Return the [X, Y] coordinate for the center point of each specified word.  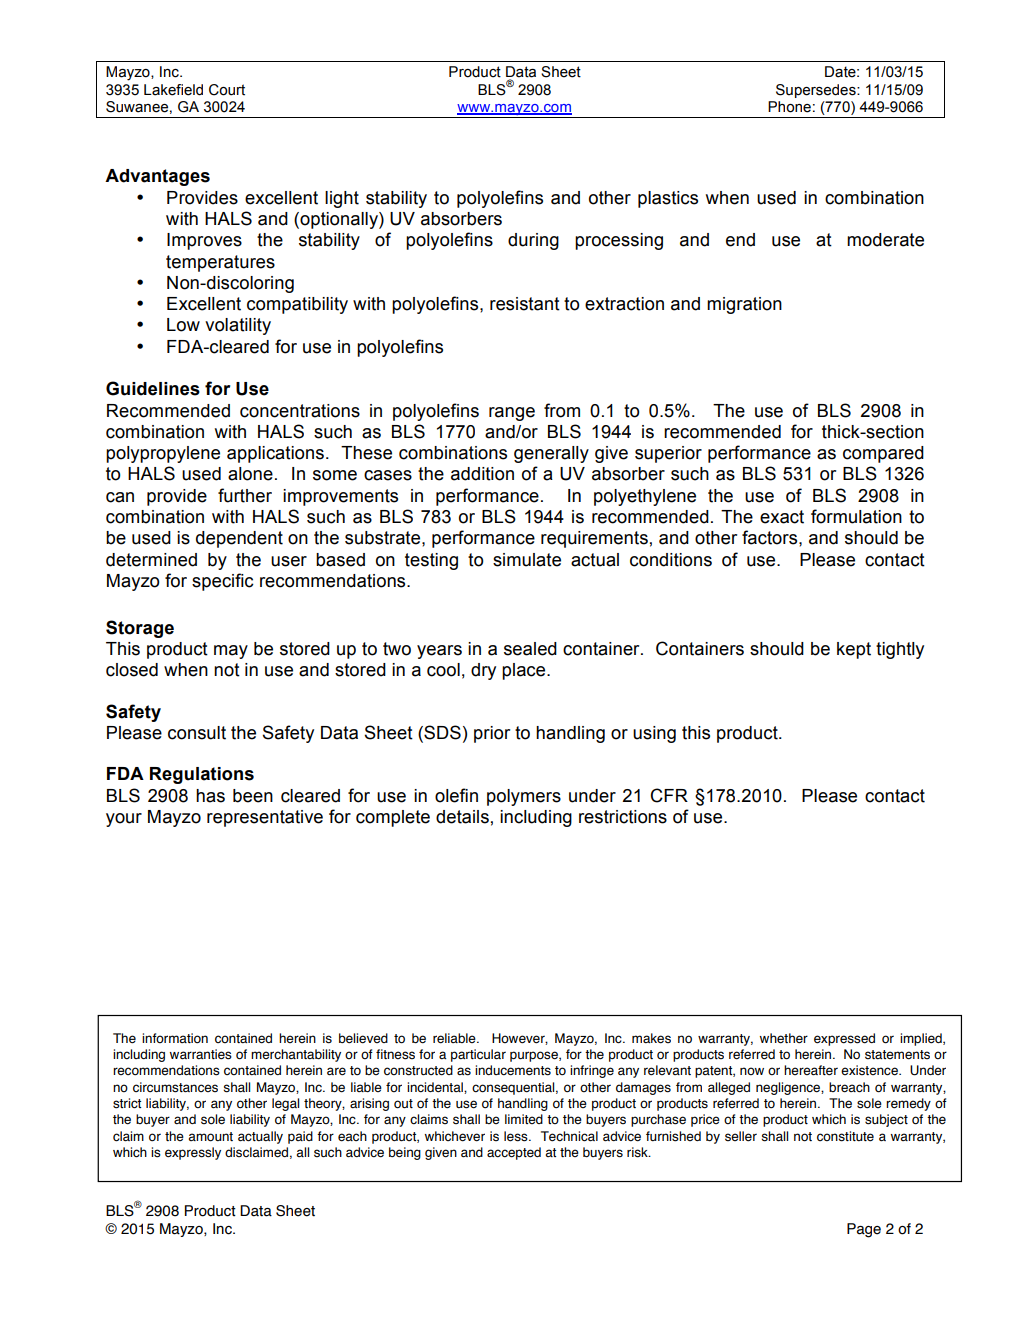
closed [132, 670]
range [512, 414]
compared [883, 454]
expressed [844, 1039]
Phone [789, 107]
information [175, 1038]
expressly [193, 1153]
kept [854, 650]
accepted [514, 1153]
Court [227, 90]
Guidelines [153, 388]
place [525, 671]
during [533, 241]
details [462, 817]
